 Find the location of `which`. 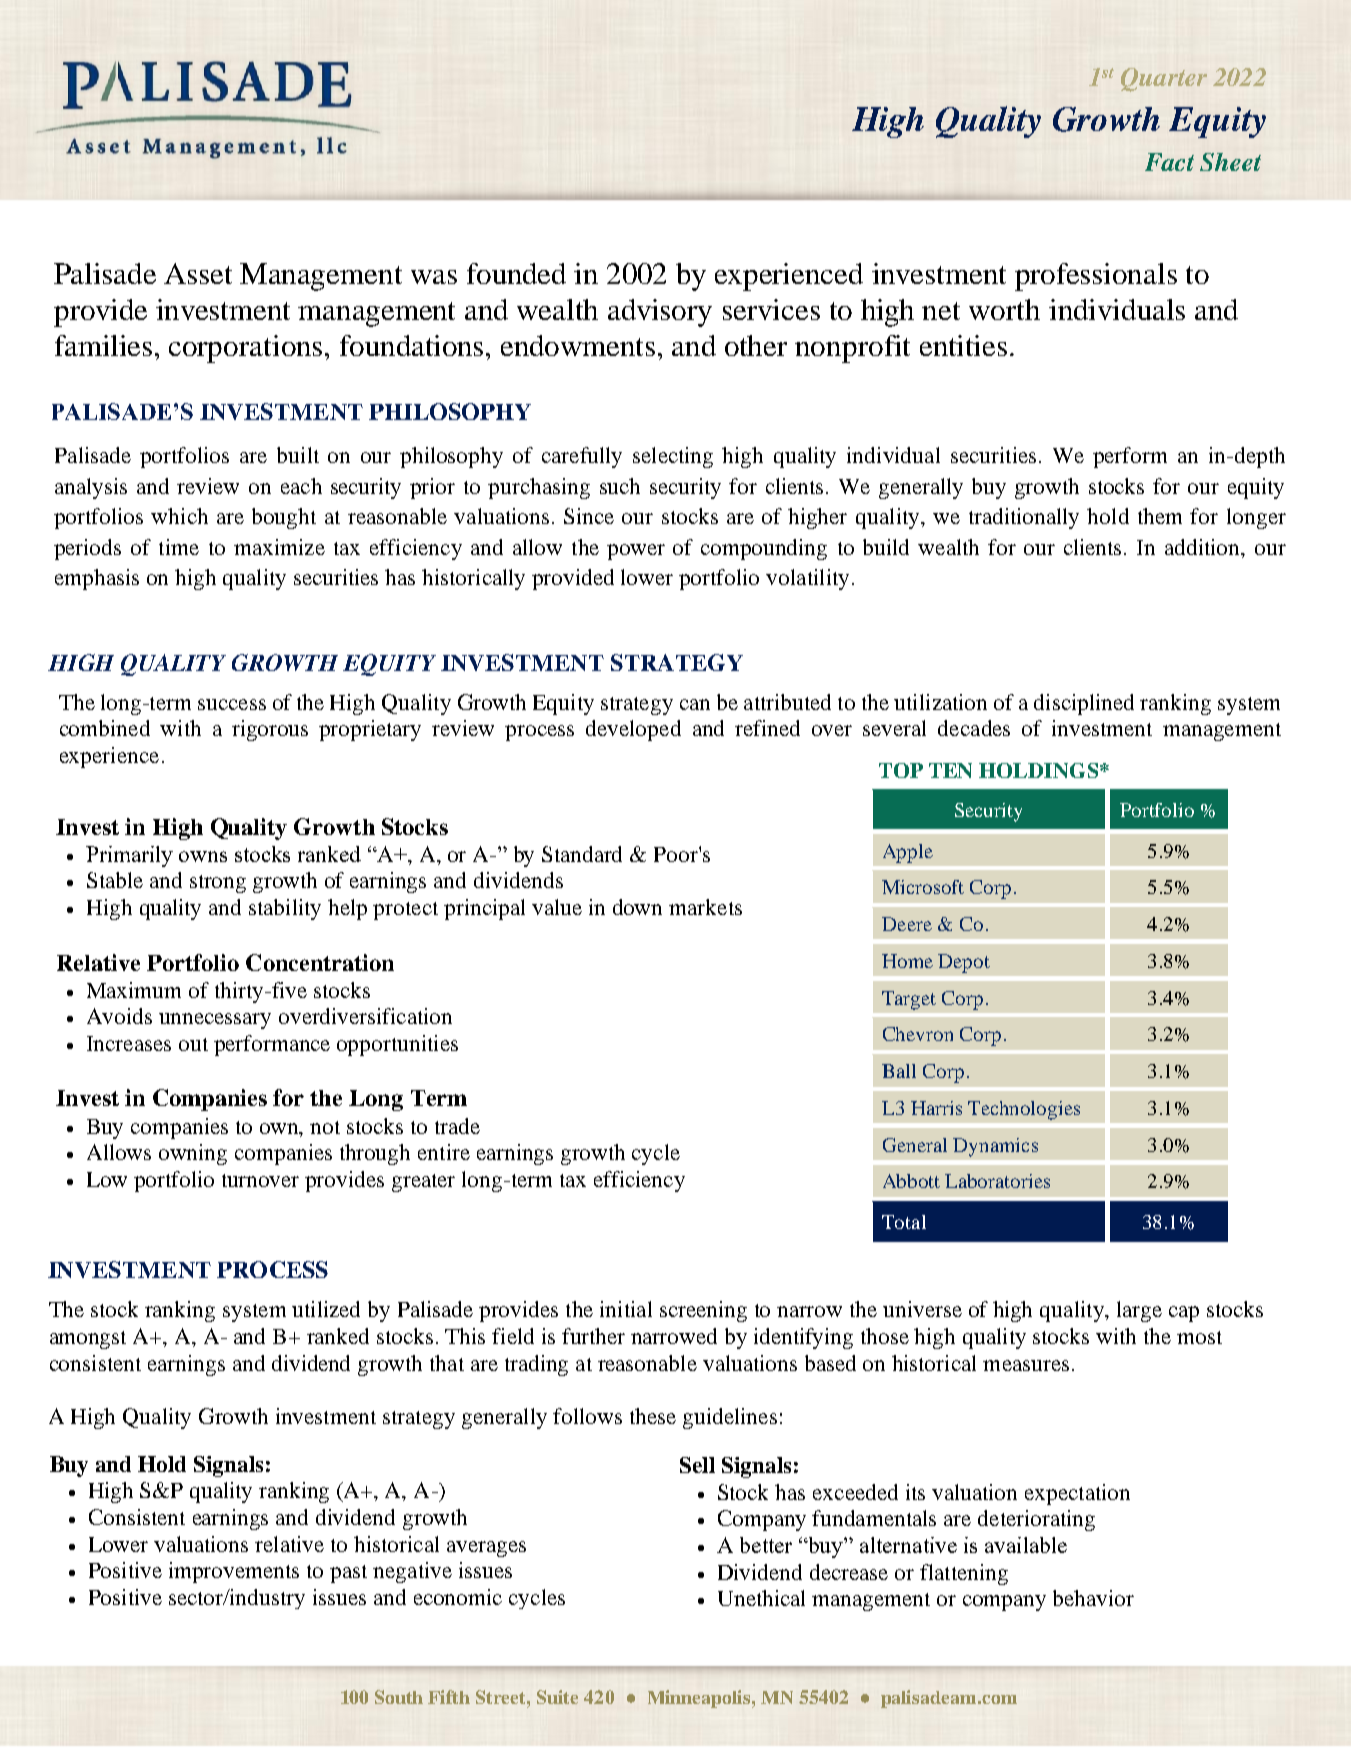

which is located at coordinates (179, 516).
